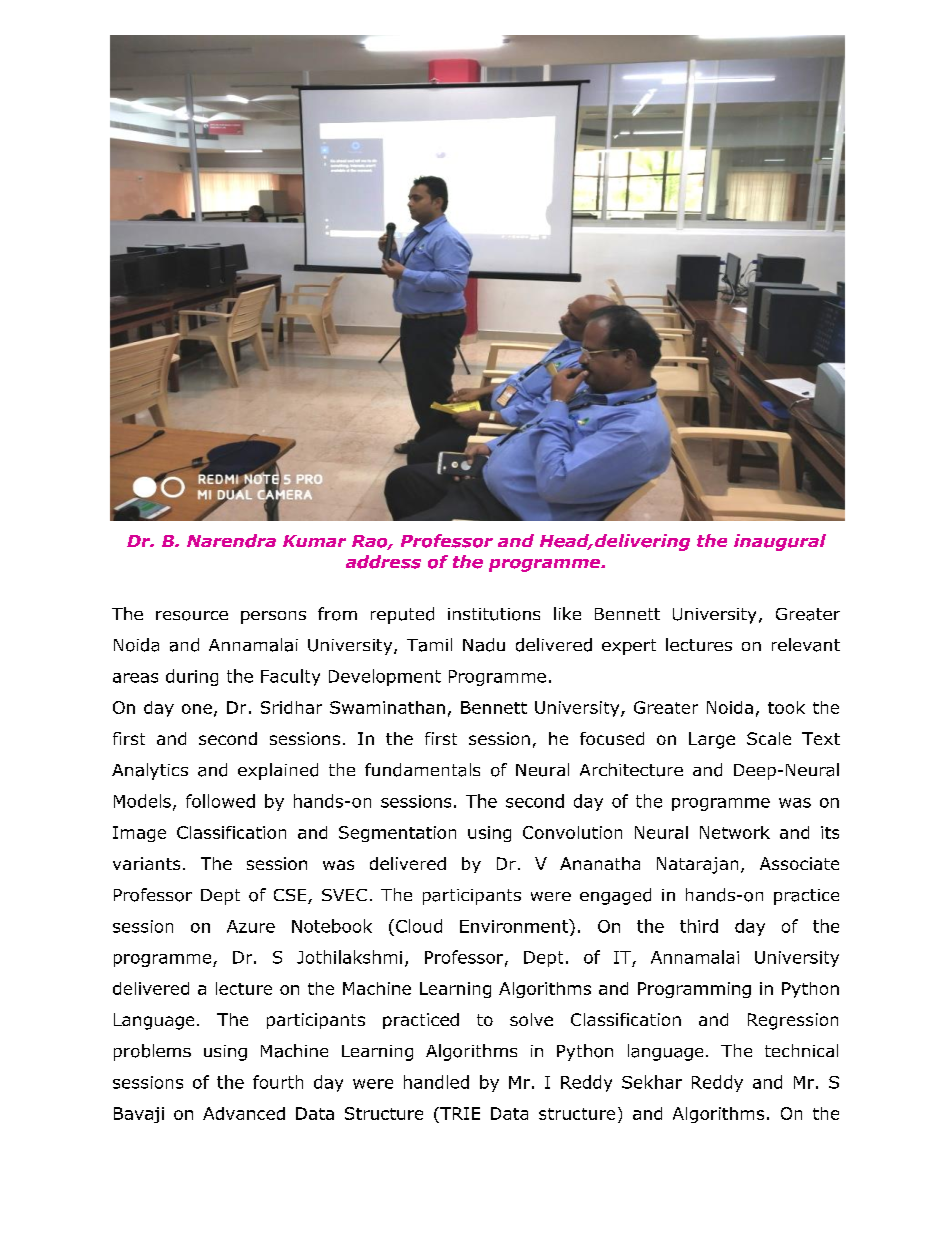 The width and height of the screenshot is (952, 1233). Describe the element at coordinates (515, 926) in the screenshot. I see `Environment` at that location.
